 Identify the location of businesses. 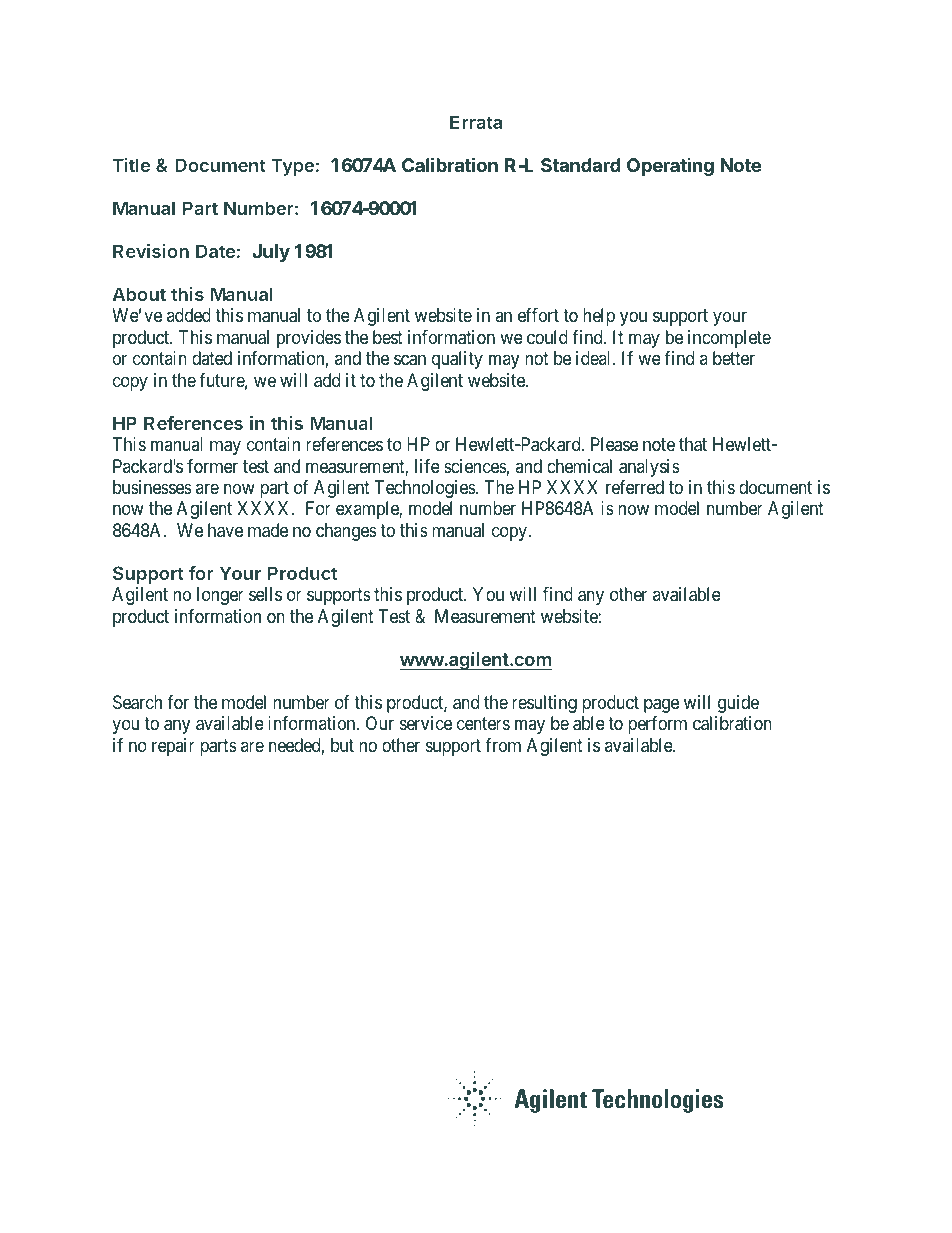
(152, 487).
